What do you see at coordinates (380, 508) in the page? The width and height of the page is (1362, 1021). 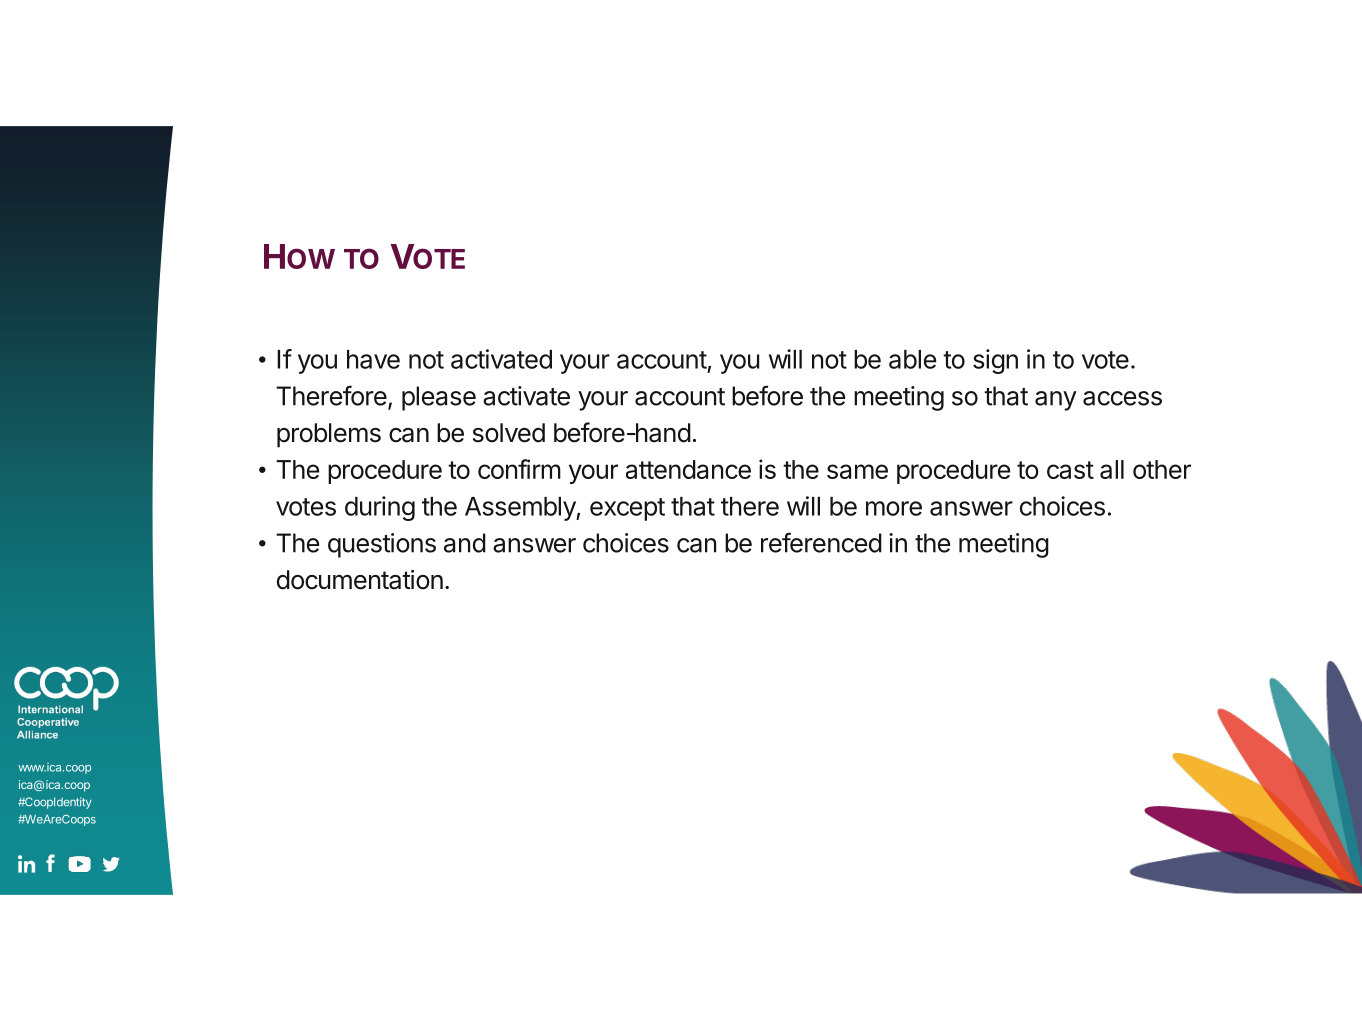 I see `during` at bounding box center [380, 508].
